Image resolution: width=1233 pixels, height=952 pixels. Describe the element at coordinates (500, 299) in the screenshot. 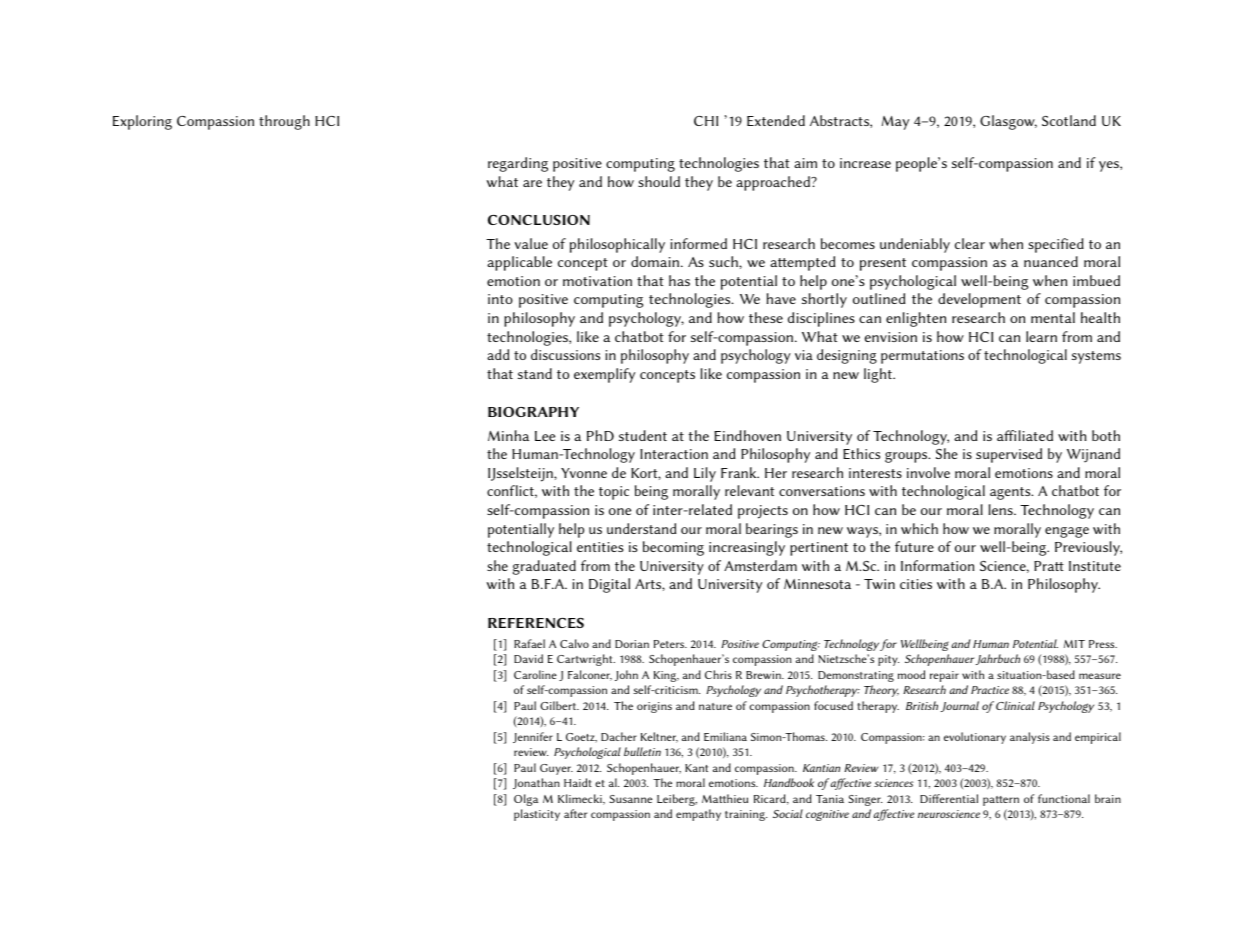

I see `into` at that location.
